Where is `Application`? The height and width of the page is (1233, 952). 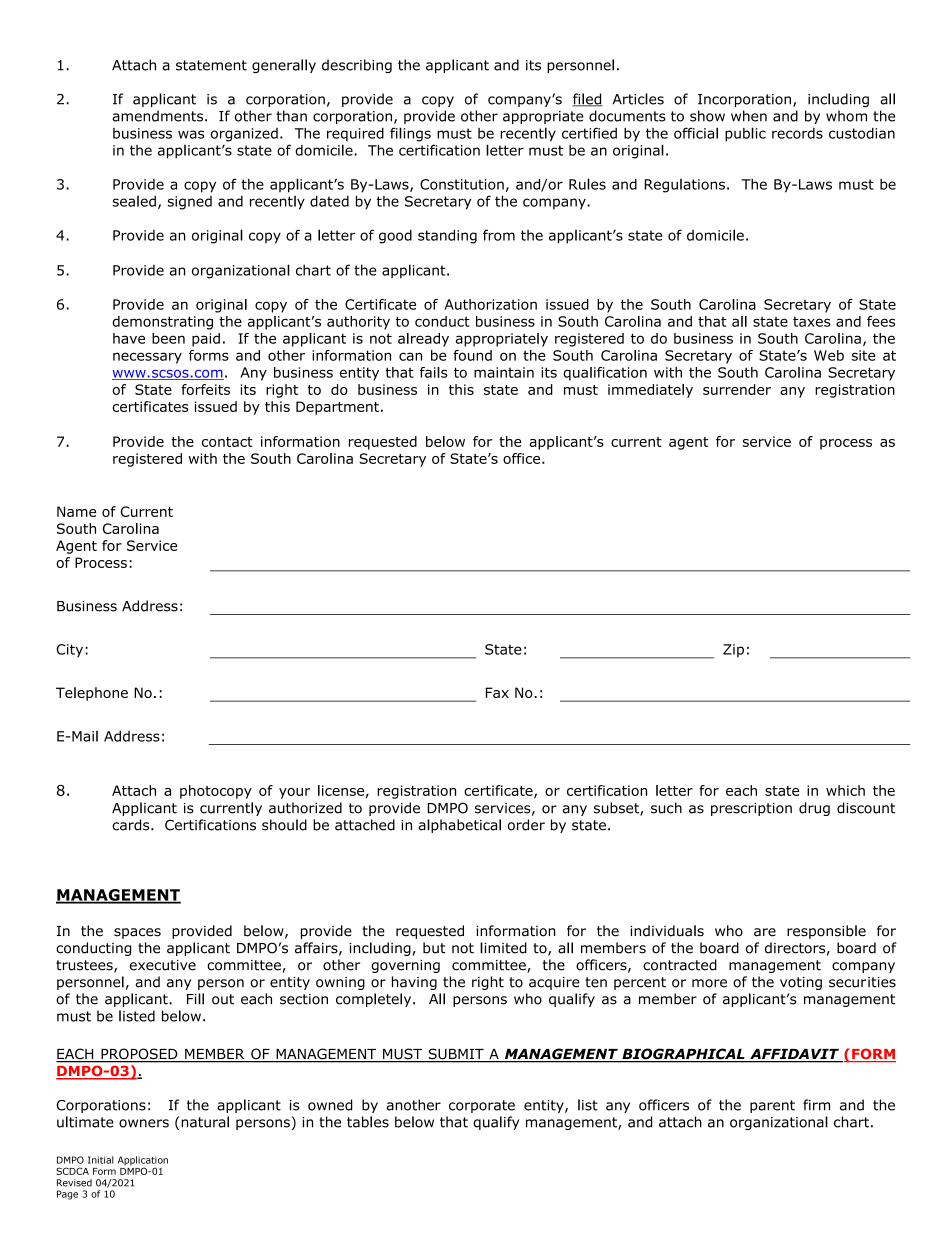 Application is located at coordinates (143, 1162).
